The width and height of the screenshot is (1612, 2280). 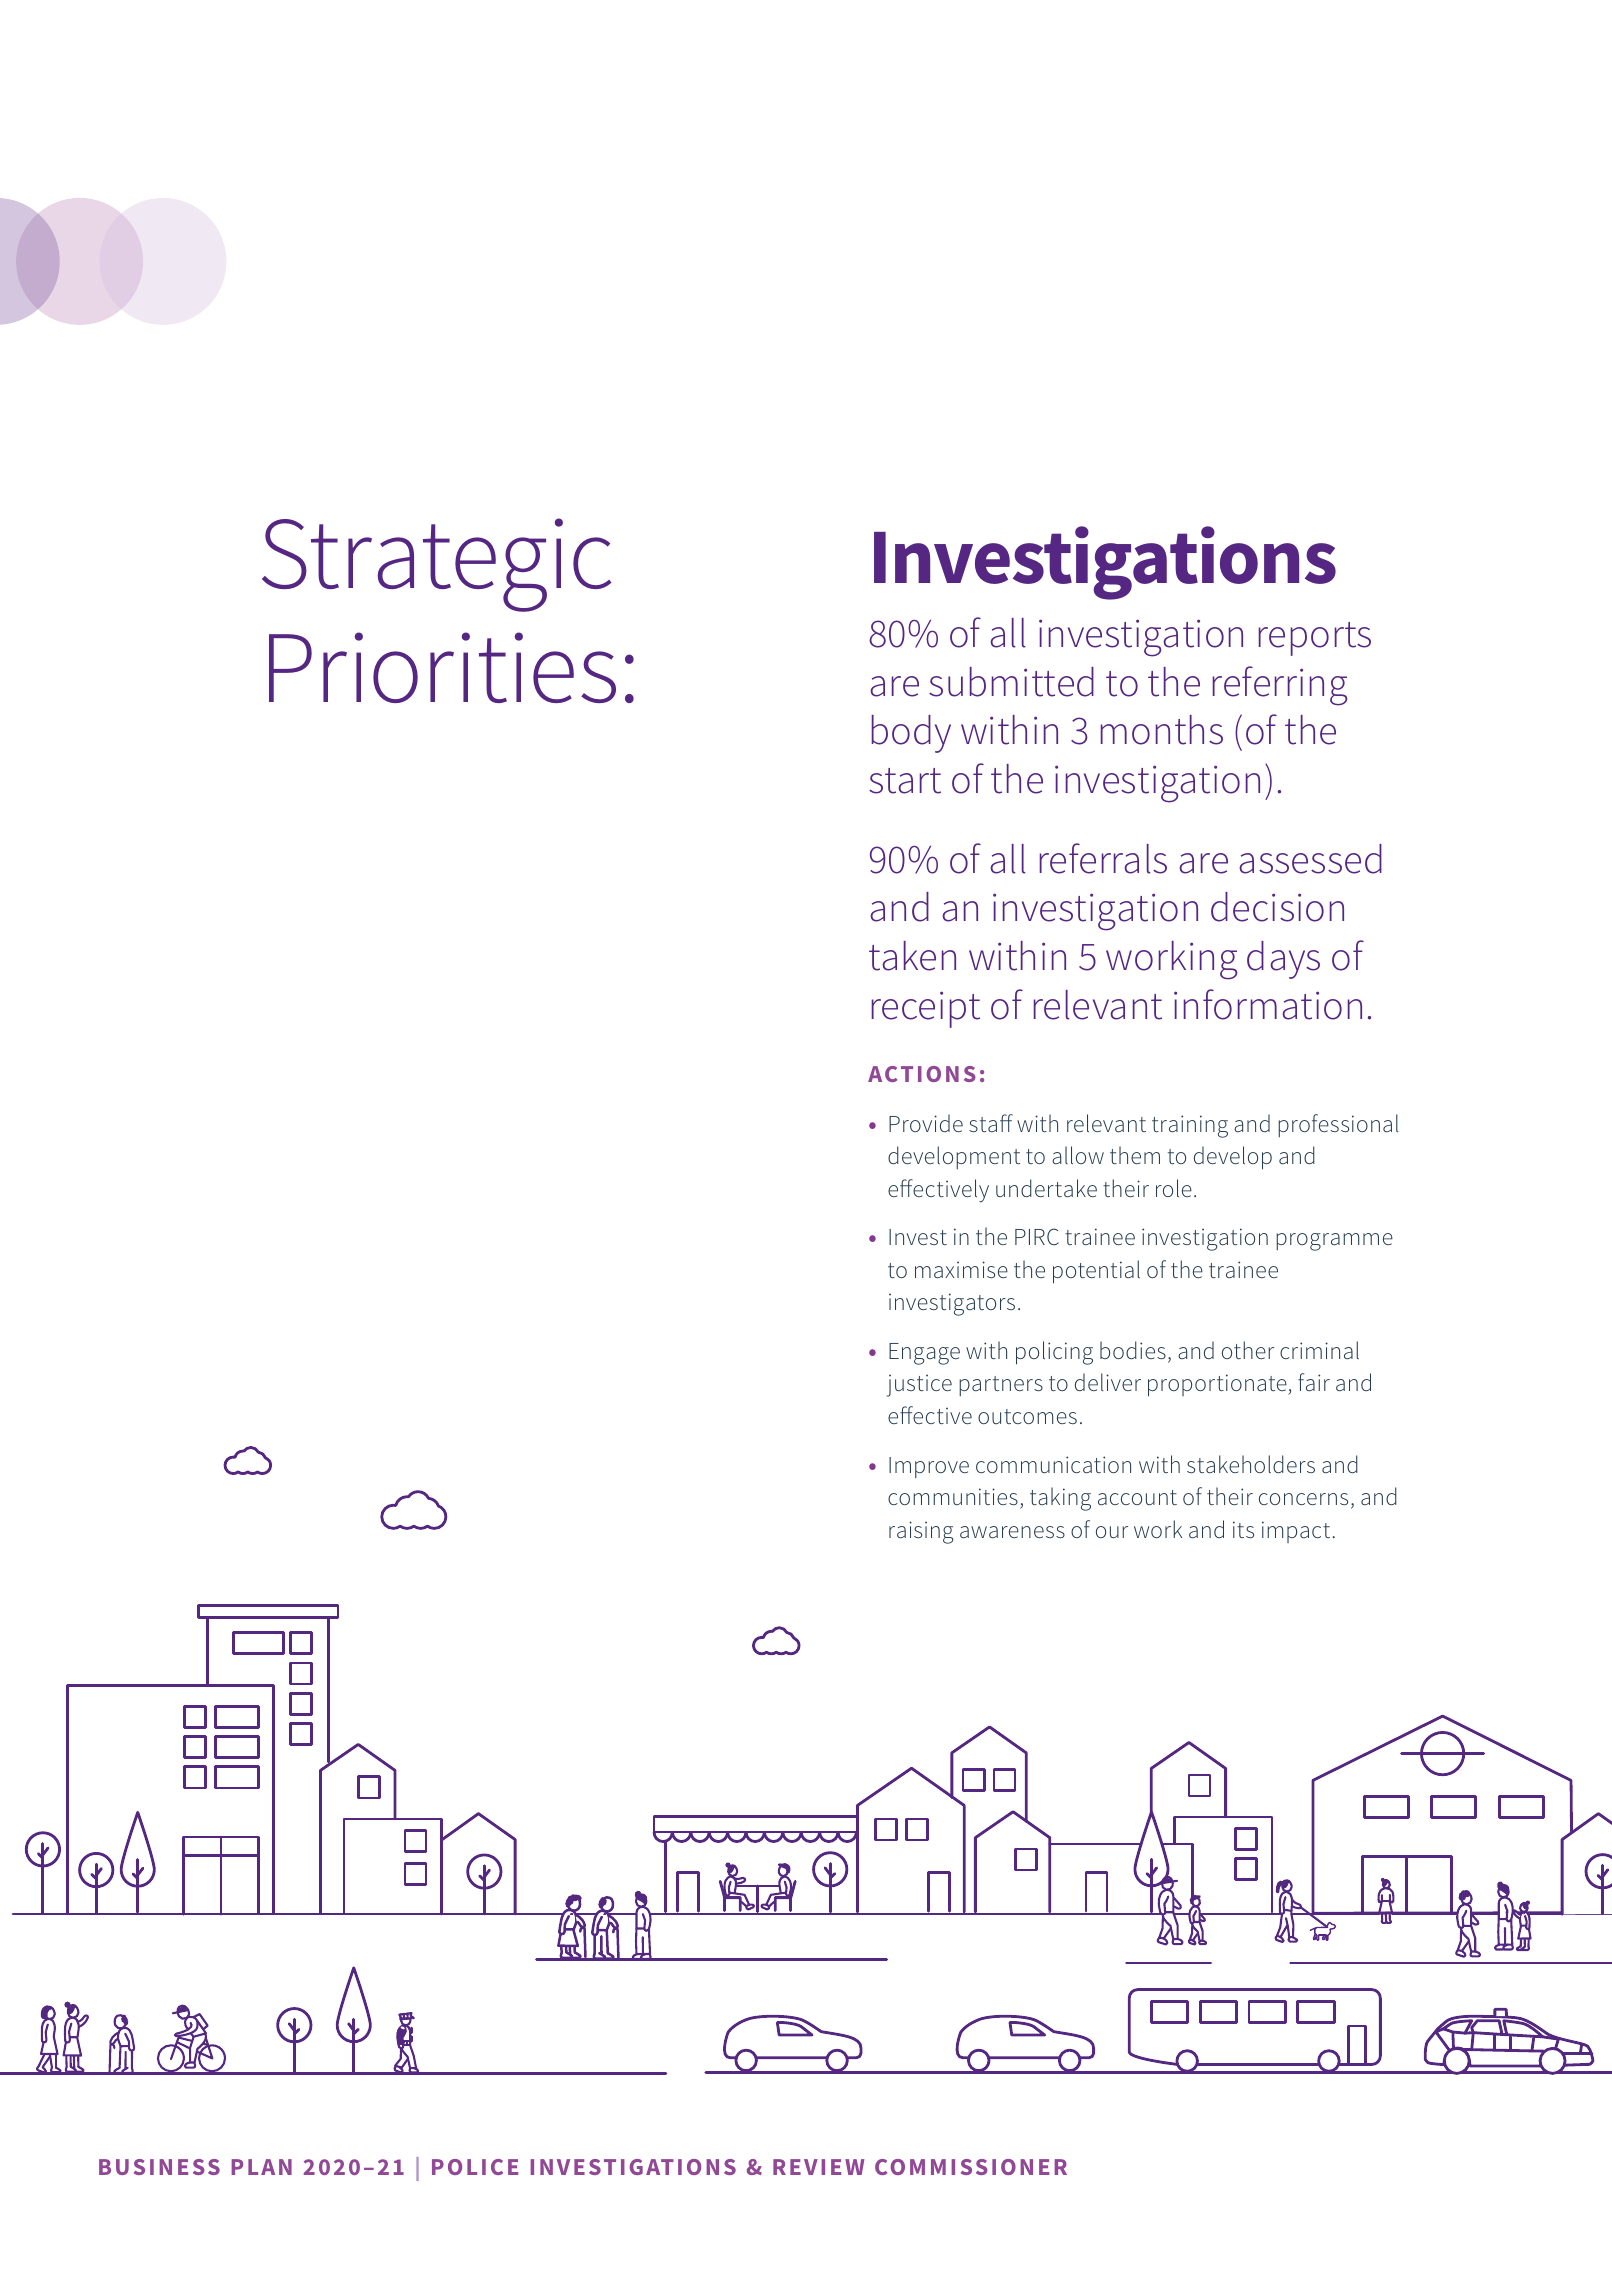 What do you see at coordinates (159, 2167) in the screenshot?
I see `BUSINESS` at bounding box center [159, 2167].
